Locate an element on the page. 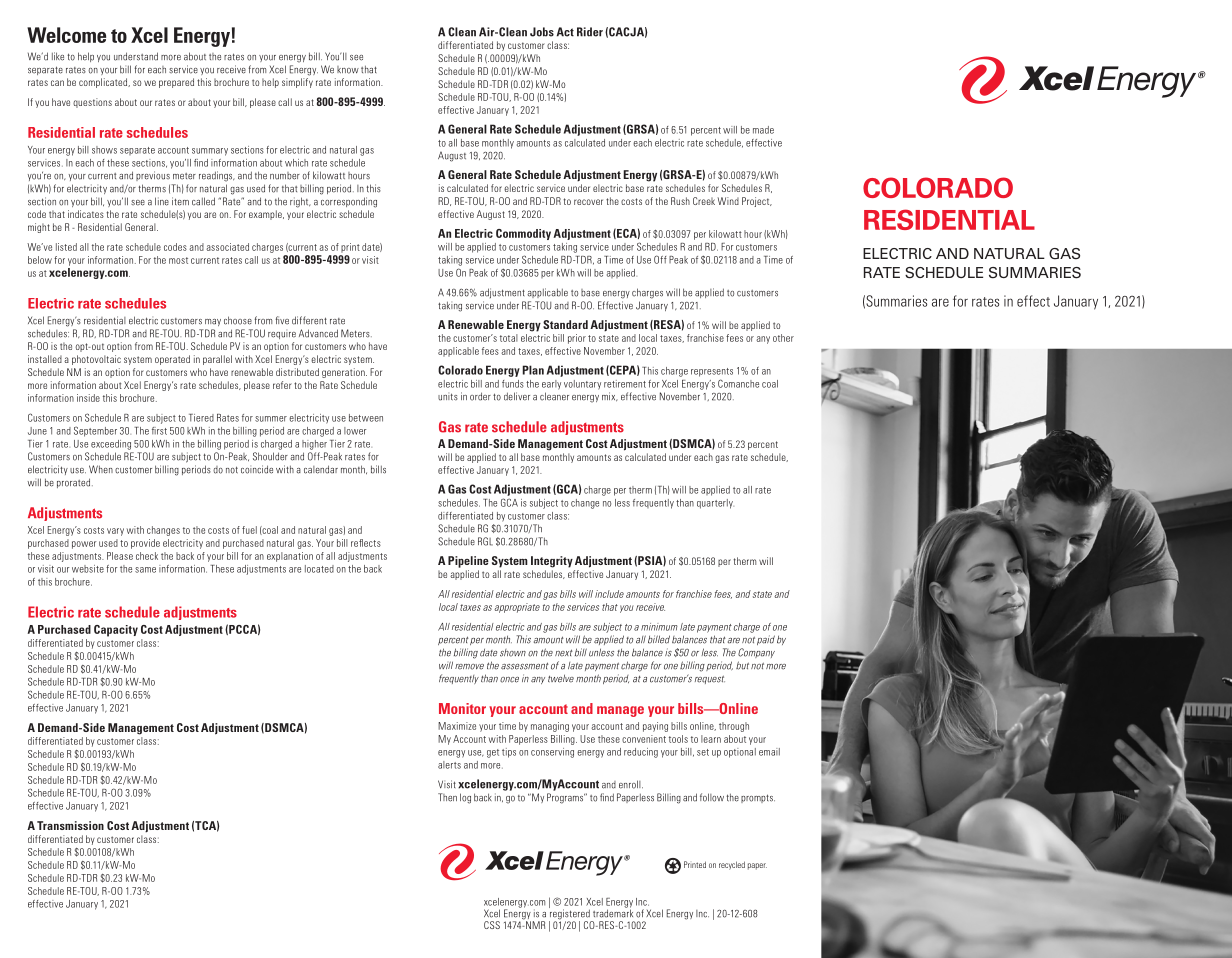 The height and width of the page is (958, 1232). generation is located at coordinates (344, 373).
